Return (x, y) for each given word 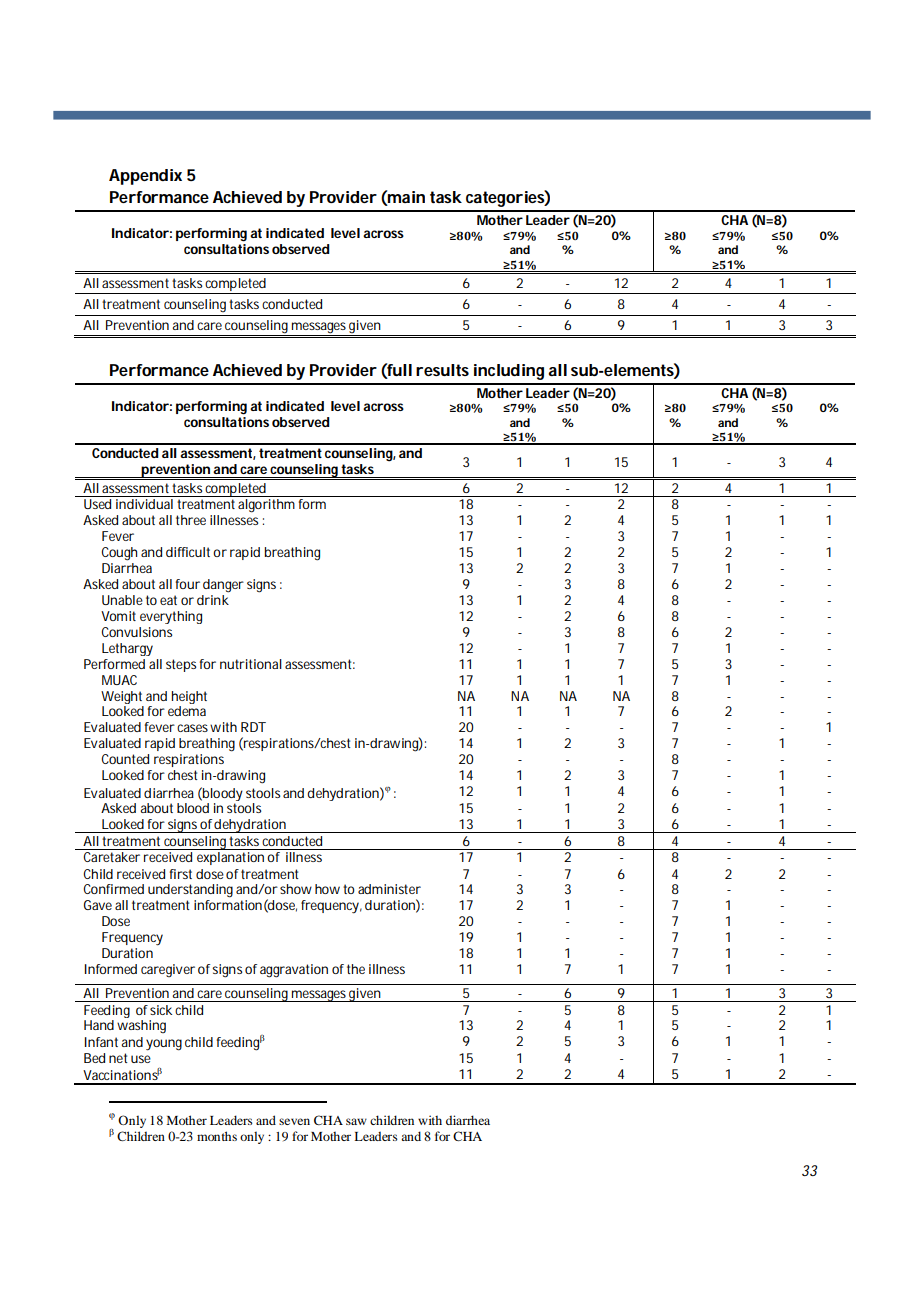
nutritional (251, 664)
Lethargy (127, 649)
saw (356, 1121)
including (509, 372)
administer (389, 889)
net (118, 1058)
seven (294, 1121)
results (442, 370)
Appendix (145, 177)
